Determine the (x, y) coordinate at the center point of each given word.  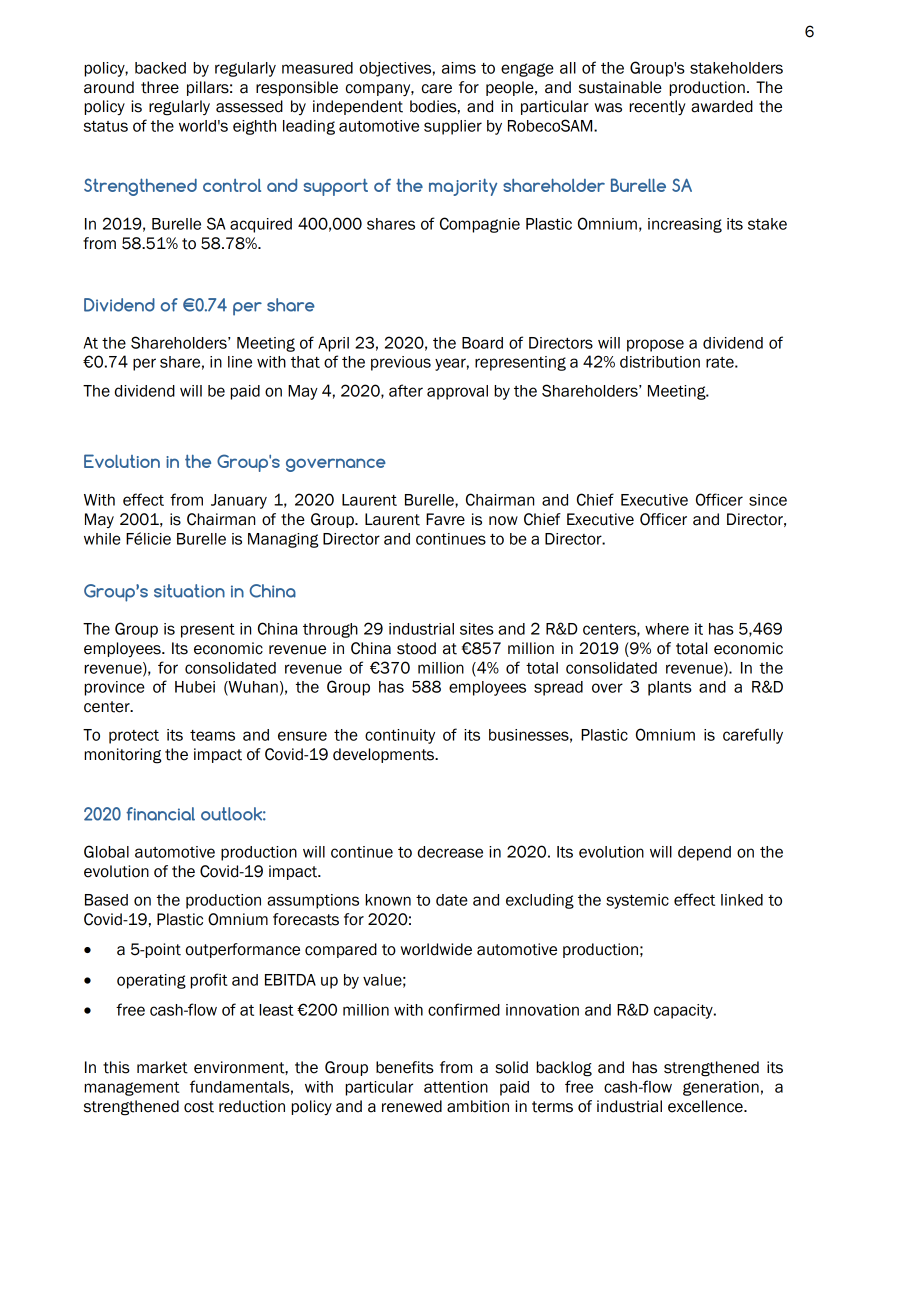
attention (456, 1087)
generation (721, 1088)
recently (657, 108)
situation (189, 591)
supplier (453, 127)
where (667, 629)
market (162, 1067)
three (160, 87)
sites (477, 629)
